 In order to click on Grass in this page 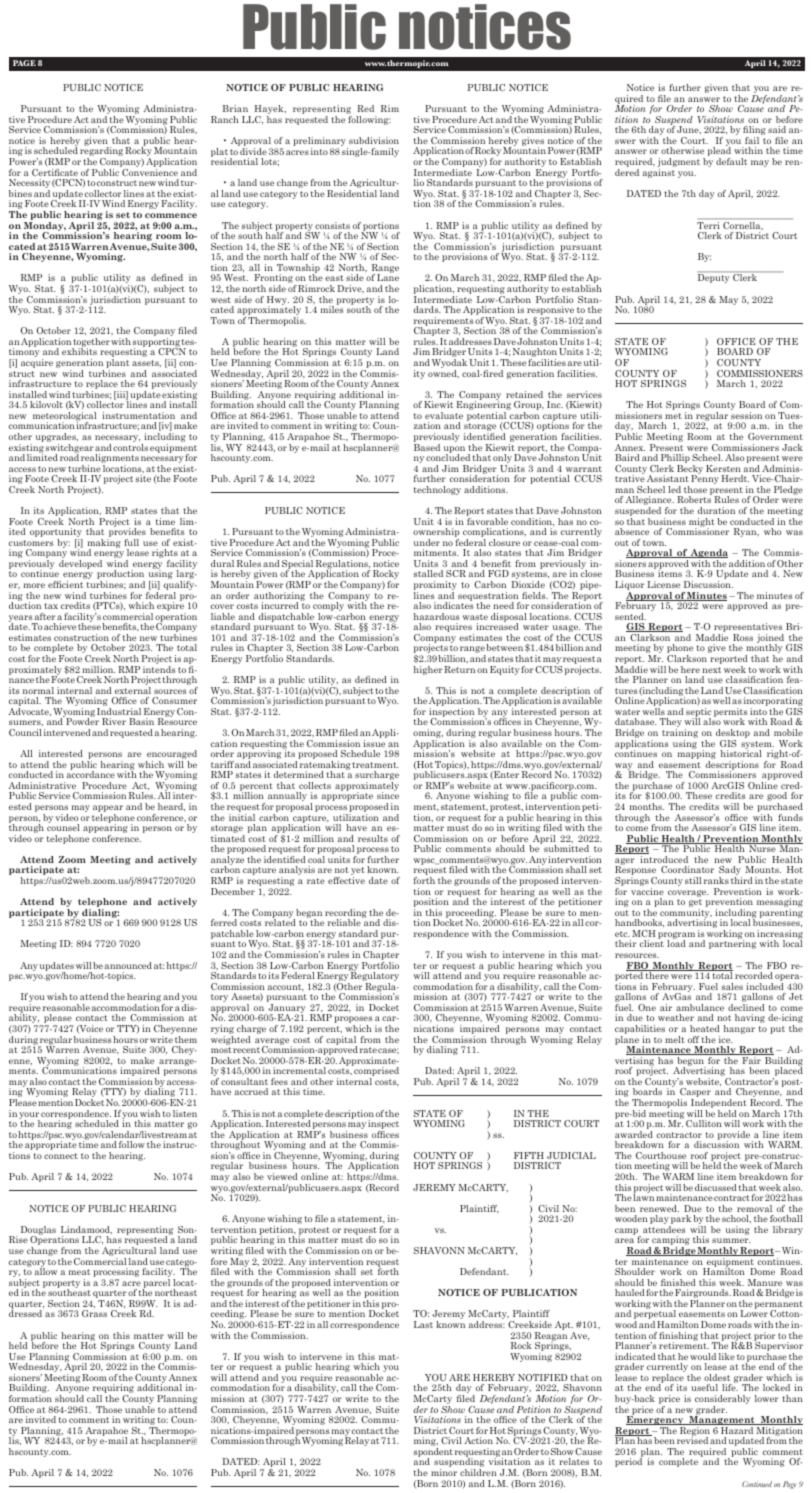, I will do `click(94, 1313)`.
